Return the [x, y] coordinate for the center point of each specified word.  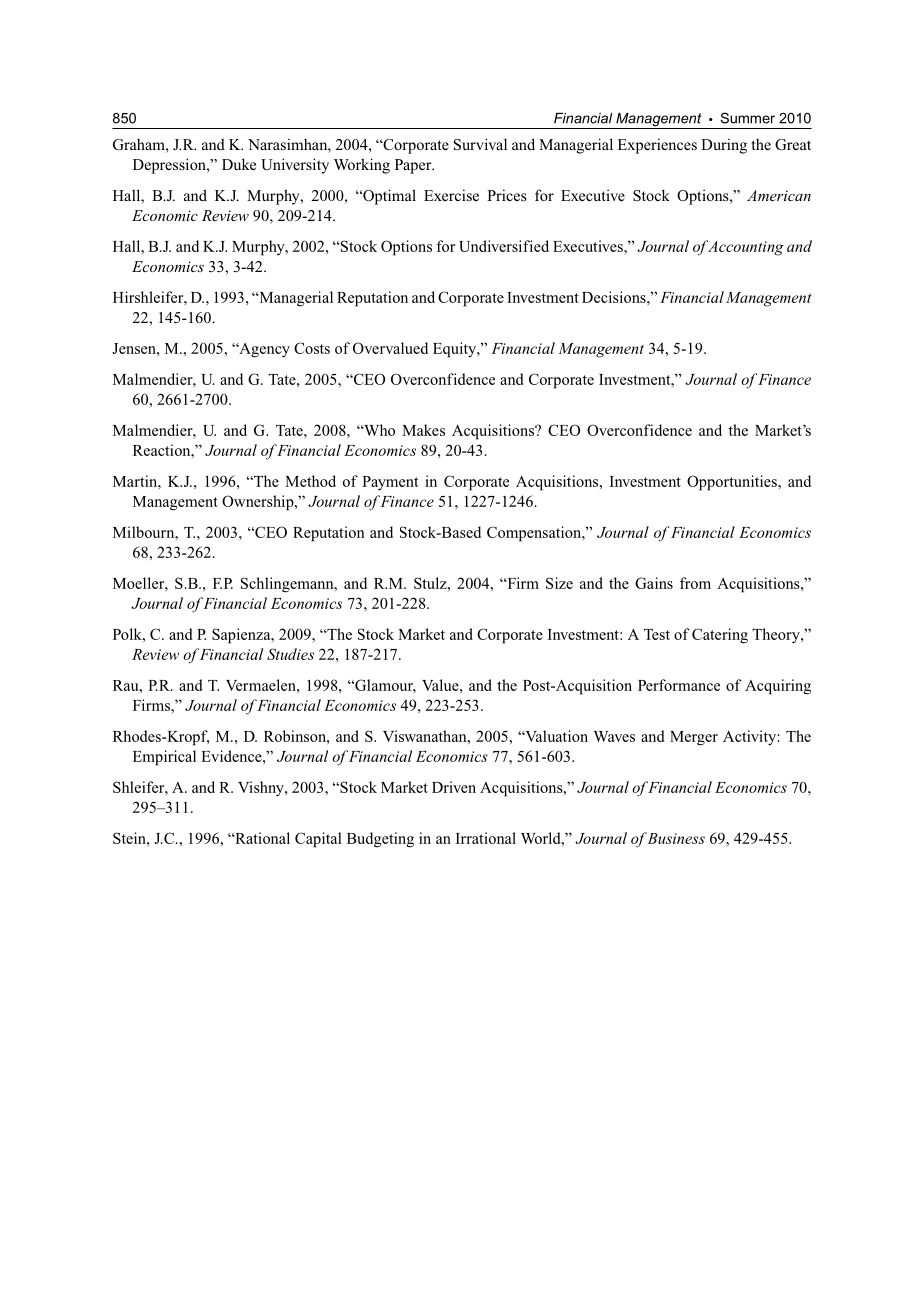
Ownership [259, 503]
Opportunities [733, 483]
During [724, 146]
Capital [318, 840]
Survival [480, 144]
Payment [390, 483]
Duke [239, 164]
